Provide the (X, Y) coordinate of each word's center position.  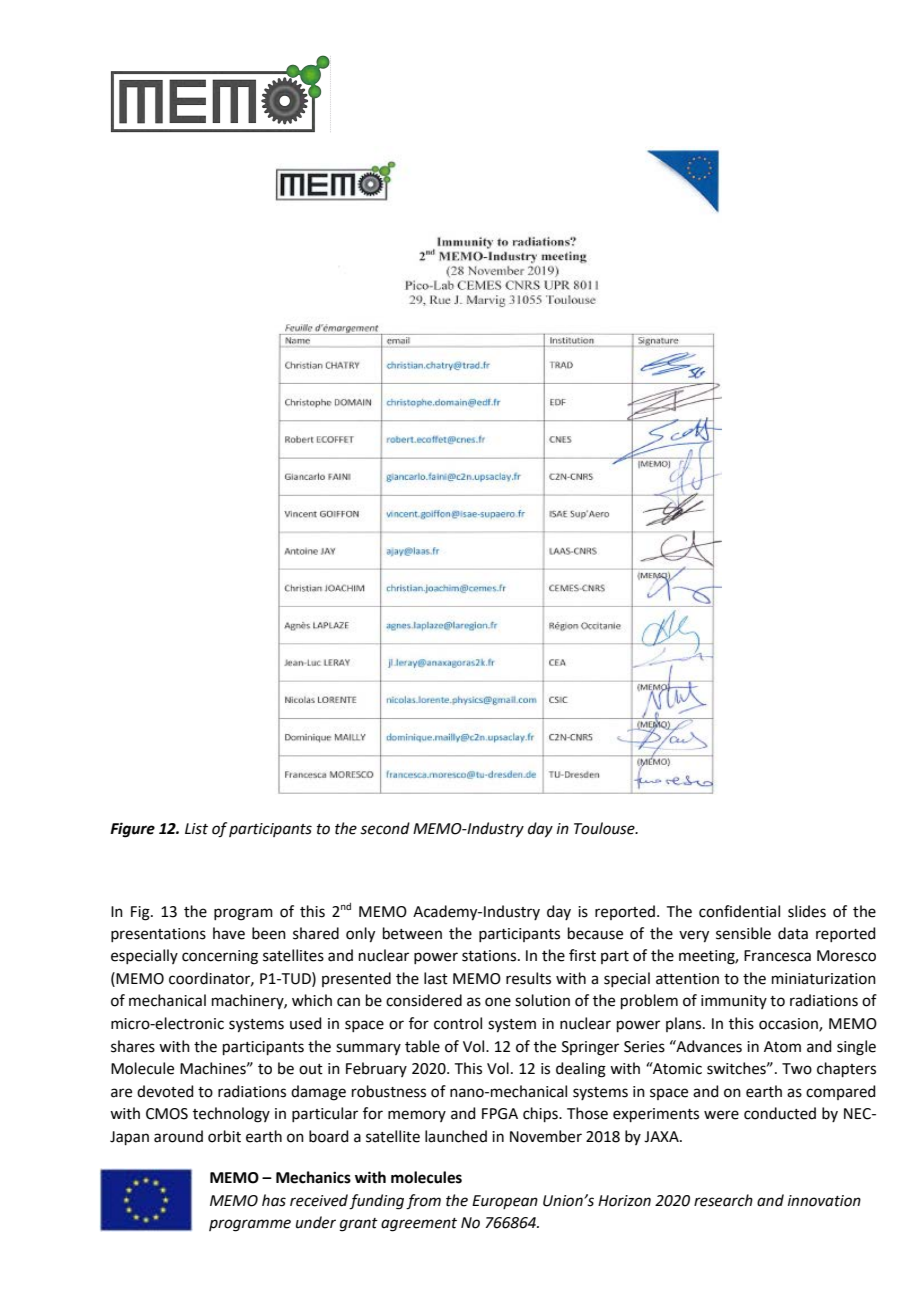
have (229, 933)
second (385, 828)
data (793, 933)
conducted (780, 1113)
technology (231, 1115)
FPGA (500, 1114)
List (196, 829)
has (274, 1200)
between (412, 933)
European (505, 1202)
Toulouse (605, 828)
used (306, 1023)
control (458, 1023)
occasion (789, 1025)
